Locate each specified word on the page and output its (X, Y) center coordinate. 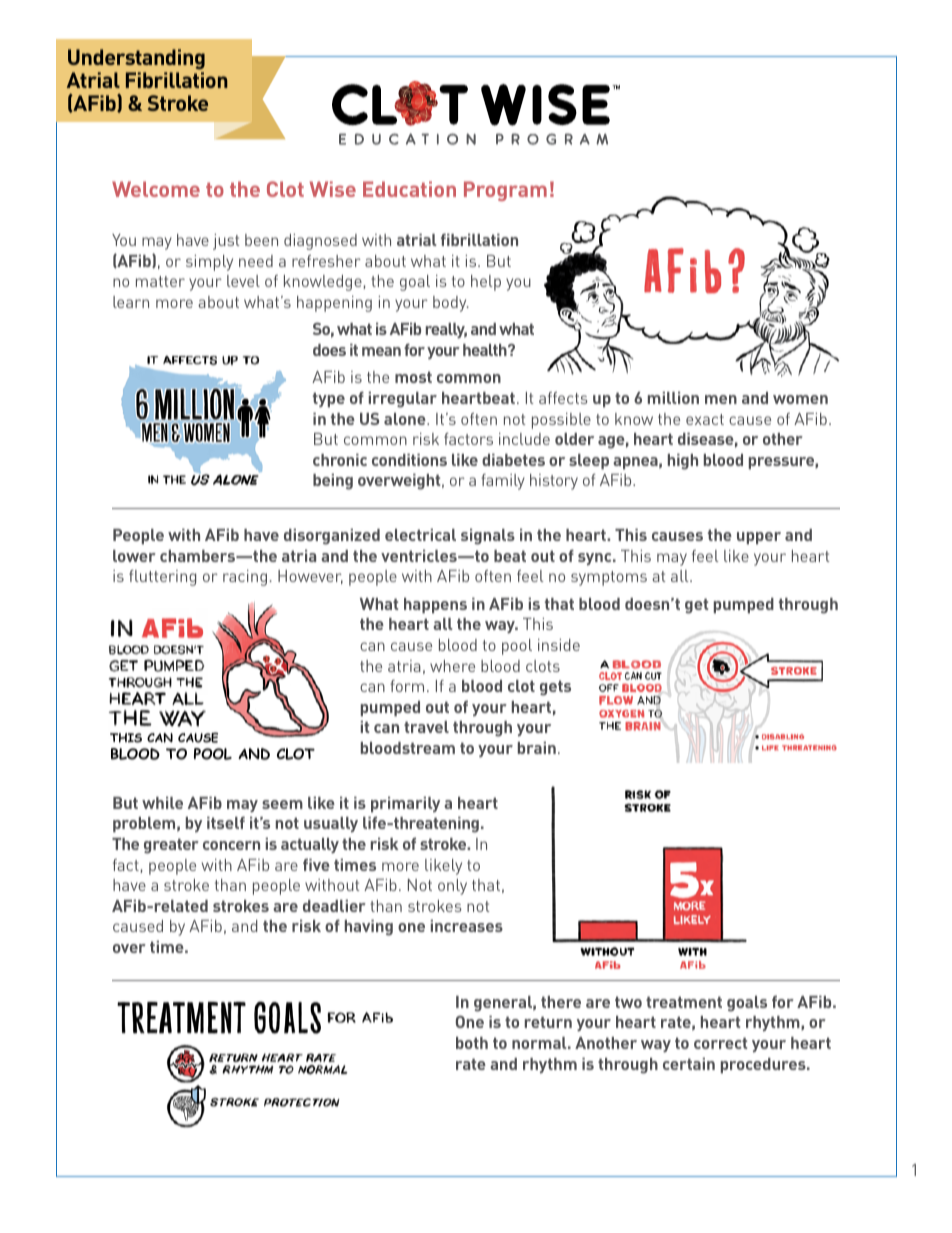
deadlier (334, 906)
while (162, 803)
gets (555, 688)
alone (406, 419)
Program (505, 191)
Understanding (136, 59)
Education (409, 189)
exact (705, 419)
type (329, 400)
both (472, 1043)
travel (426, 727)
